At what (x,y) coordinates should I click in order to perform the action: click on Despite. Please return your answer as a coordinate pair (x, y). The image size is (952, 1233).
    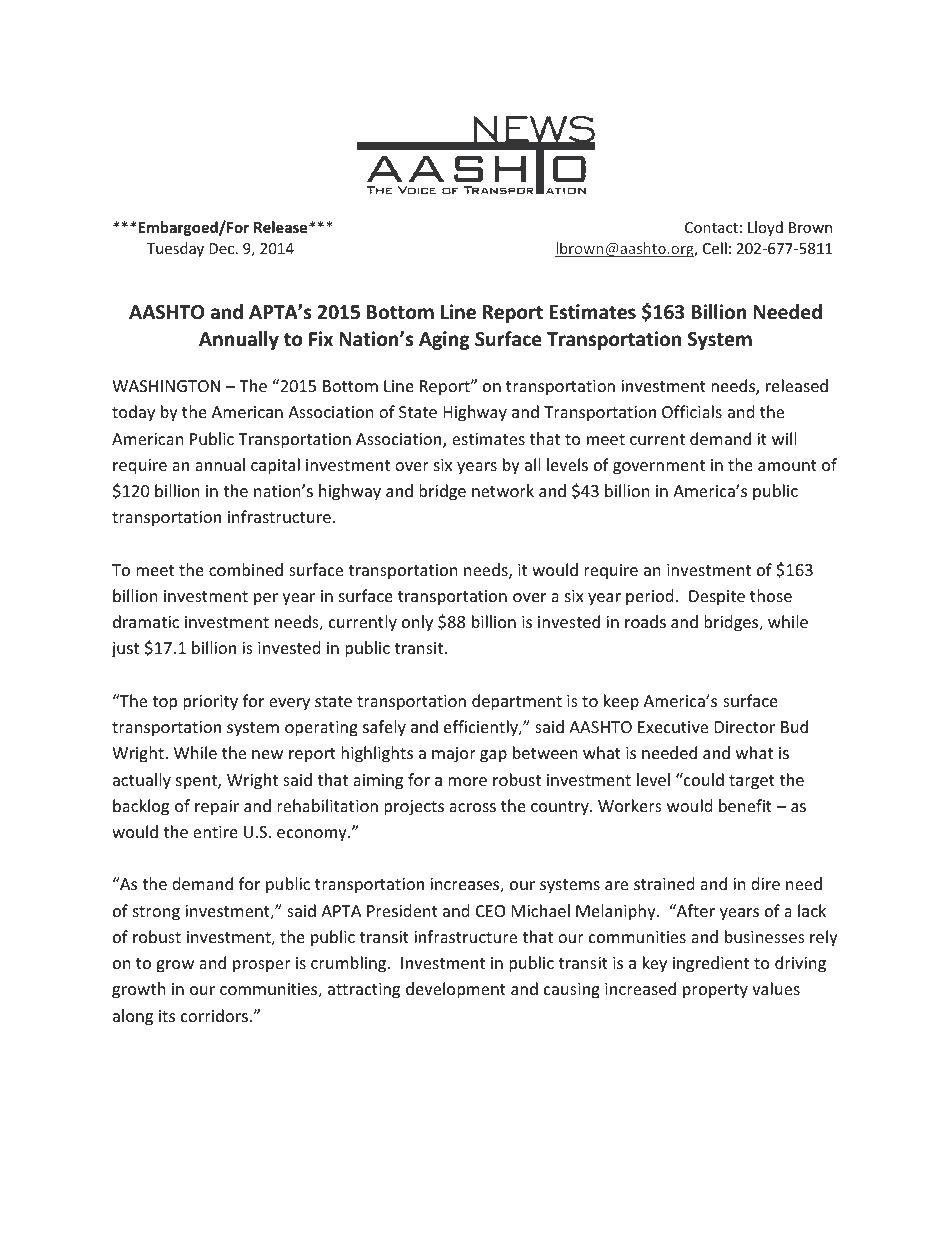
    Looking at the image, I should click on (717, 598).
